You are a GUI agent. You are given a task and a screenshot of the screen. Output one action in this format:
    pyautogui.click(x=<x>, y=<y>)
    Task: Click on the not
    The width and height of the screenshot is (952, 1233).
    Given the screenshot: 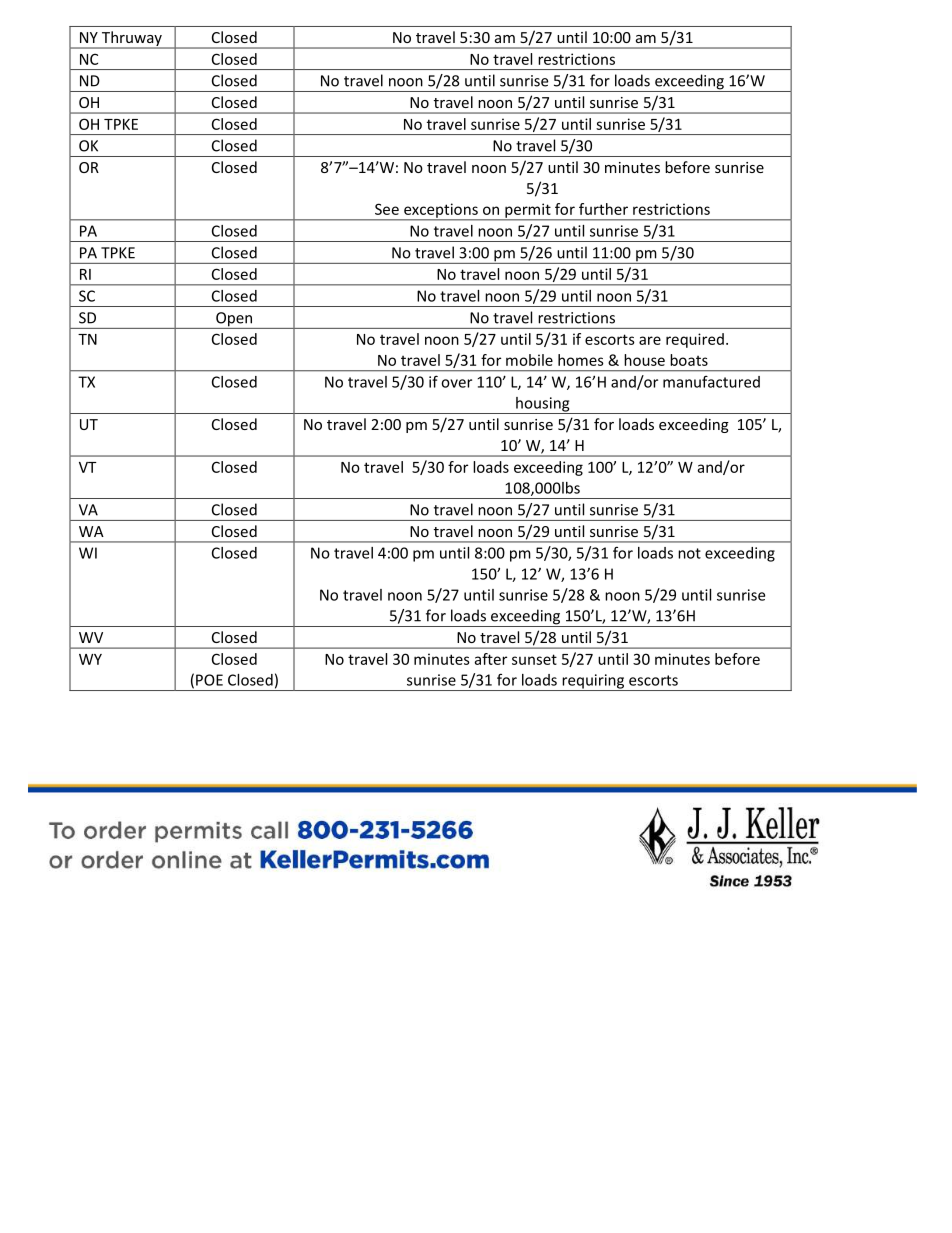 What is the action you would take?
    pyautogui.click(x=689, y=553)
